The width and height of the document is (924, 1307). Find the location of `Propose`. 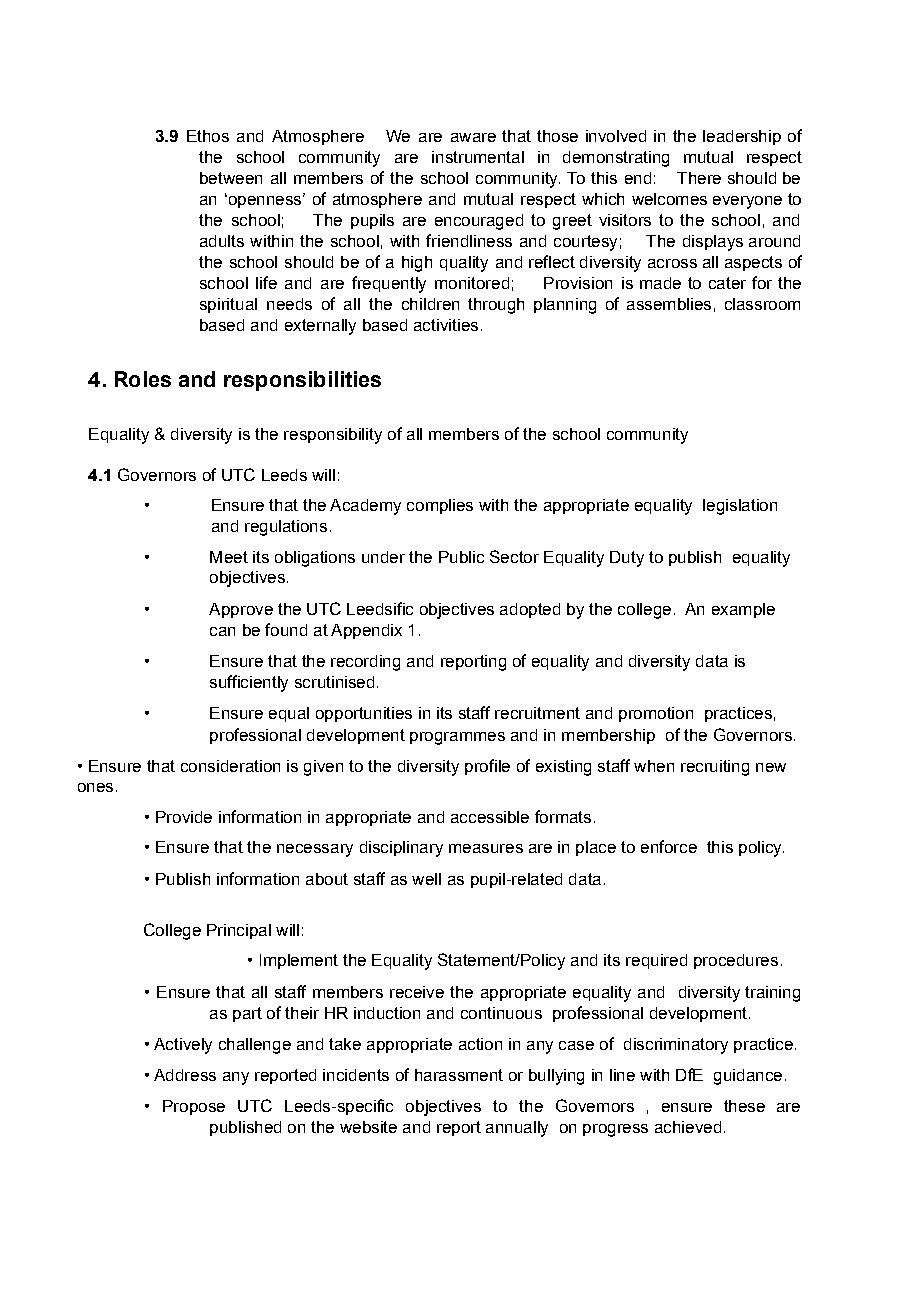

Propose is located at coordinates (194, 1107).
